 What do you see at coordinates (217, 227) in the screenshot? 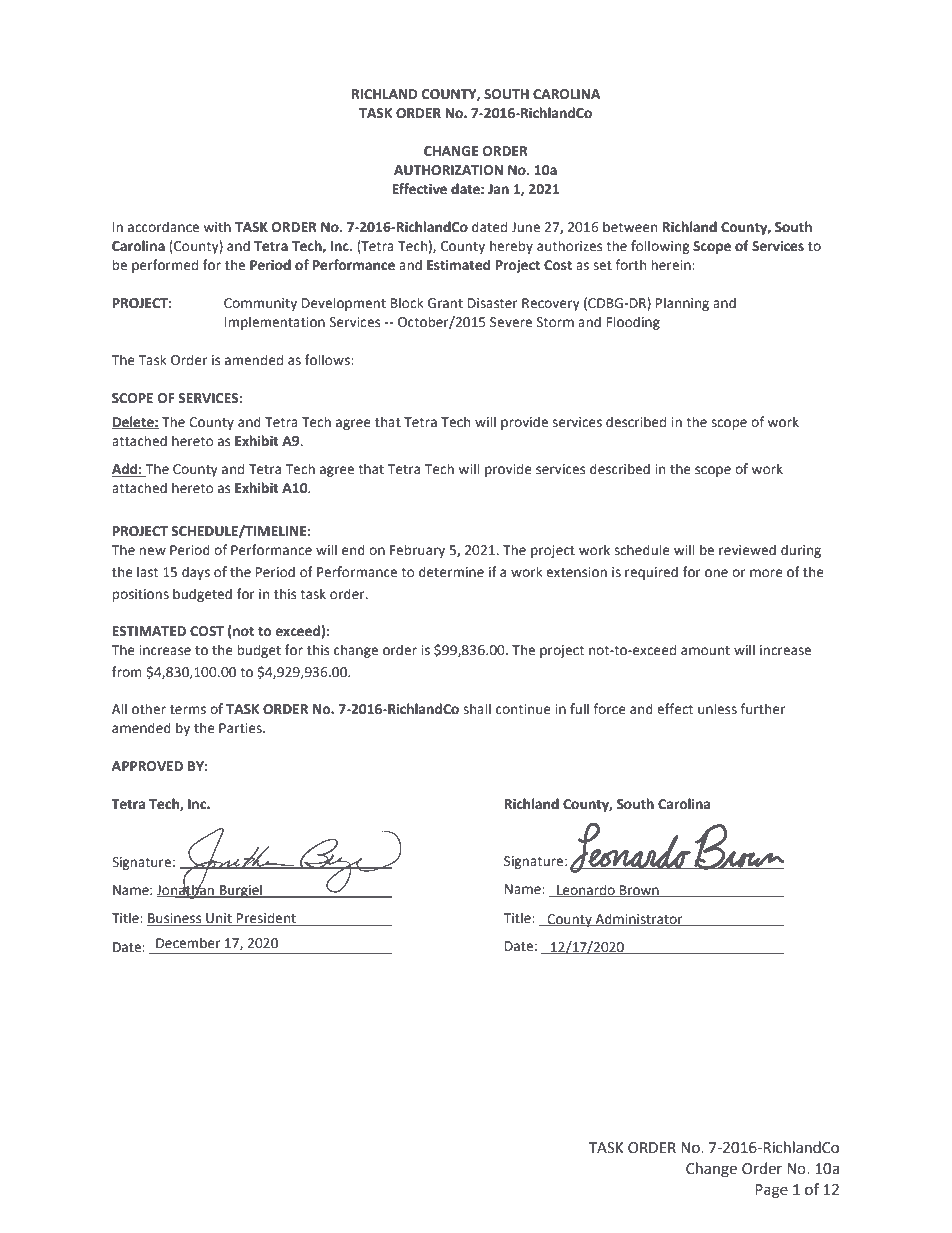
I see `with` at bounding box center [217, 227].
